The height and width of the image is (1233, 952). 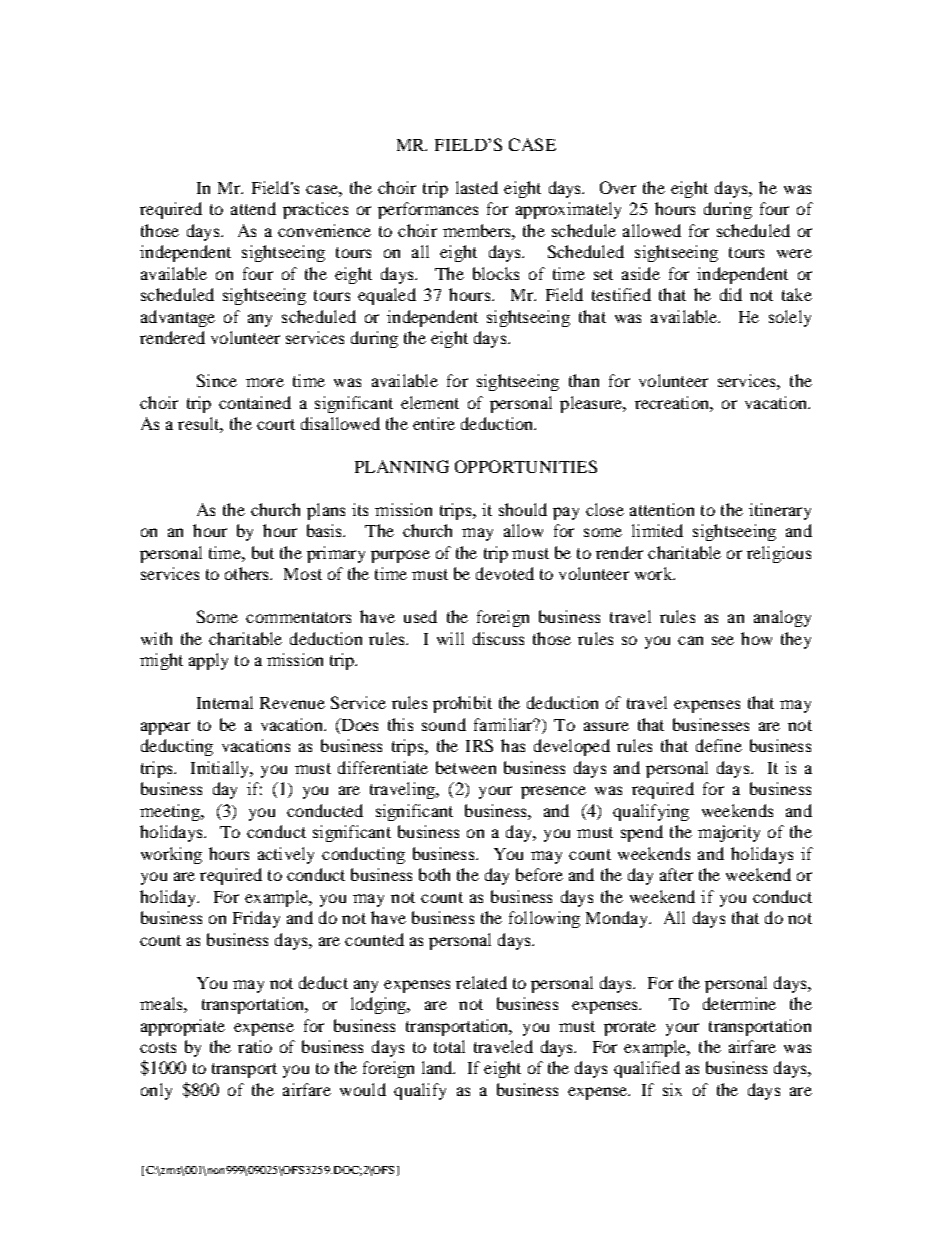 What do you see at coordinates (208, 661) in the image?
I see `apply` at bounding box center [208, 661].
